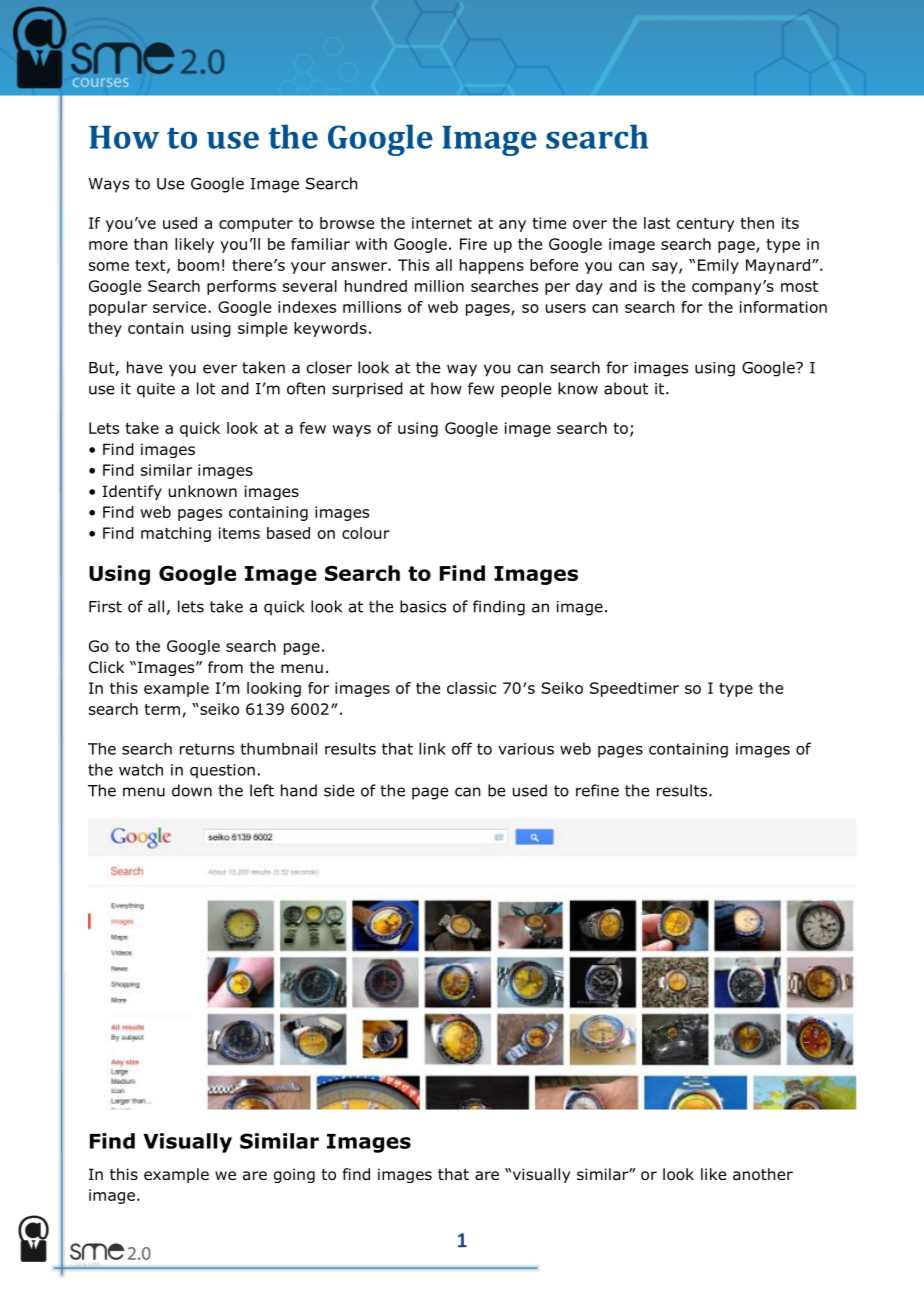 This page has height=1308, width=924. I want to click on matching, so click(176, 534).
